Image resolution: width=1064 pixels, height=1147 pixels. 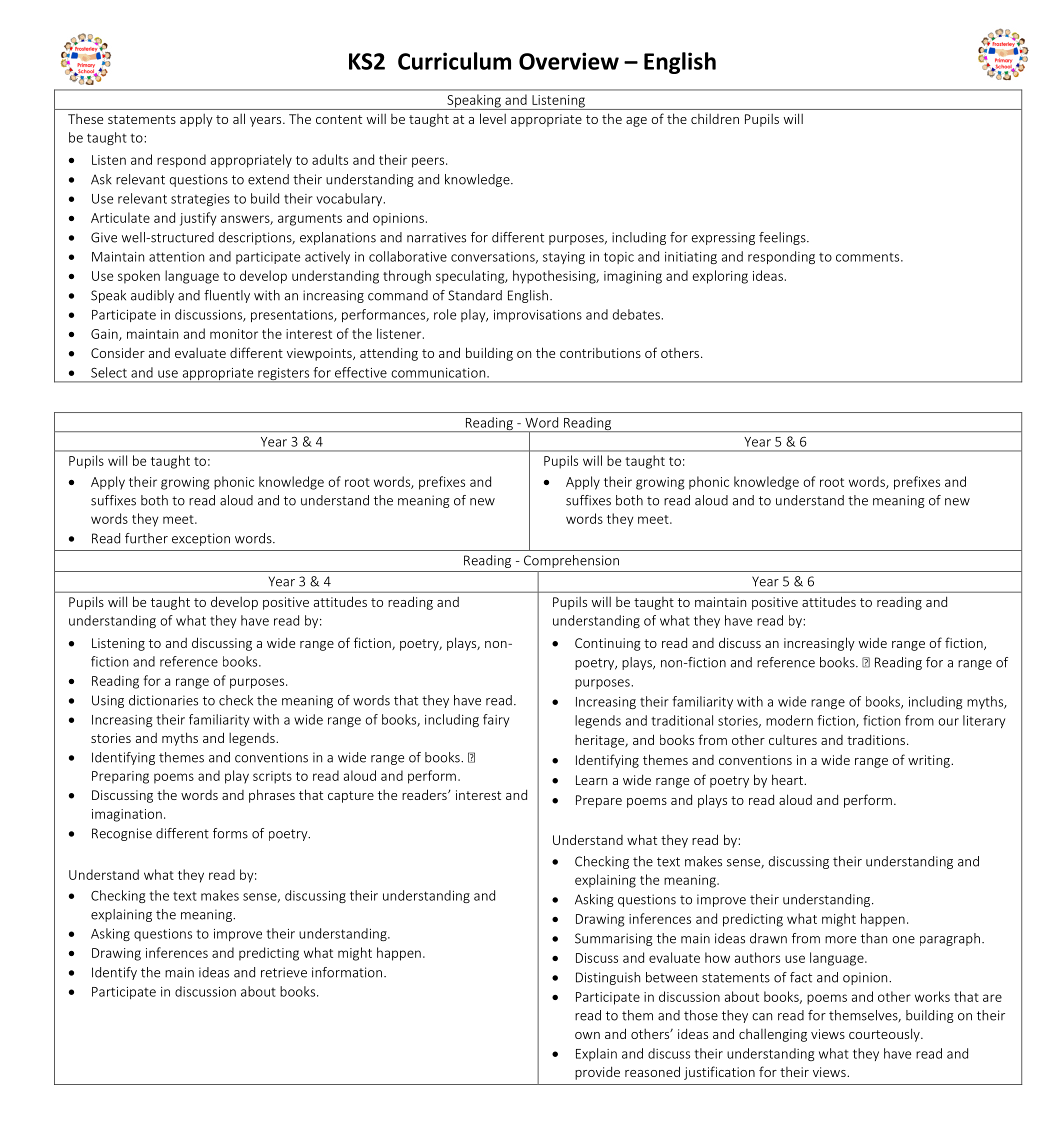 I want to click on These, so click(x=85, y=119).
